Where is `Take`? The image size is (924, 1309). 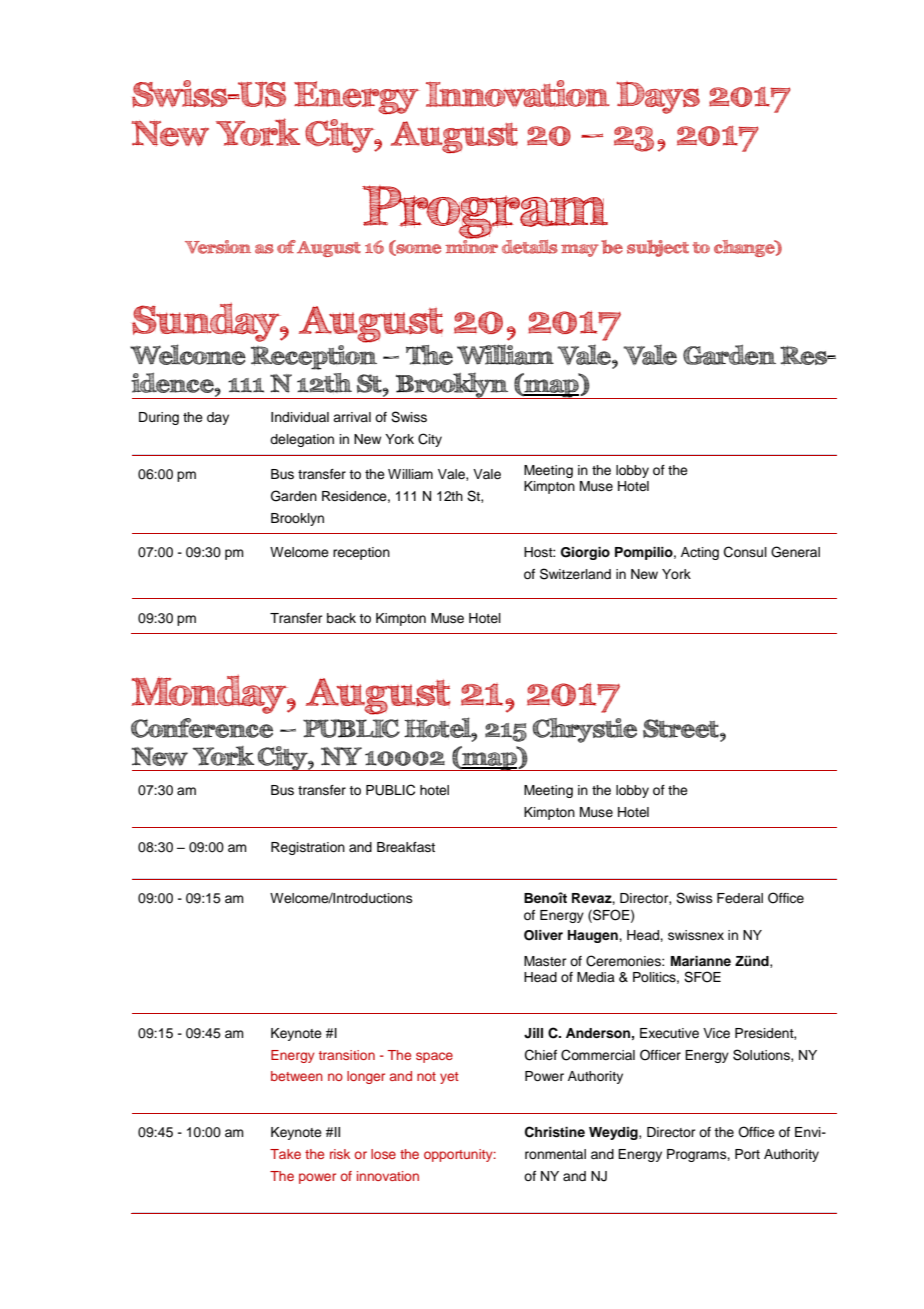
Take is located at coordinates (285, 1154).
